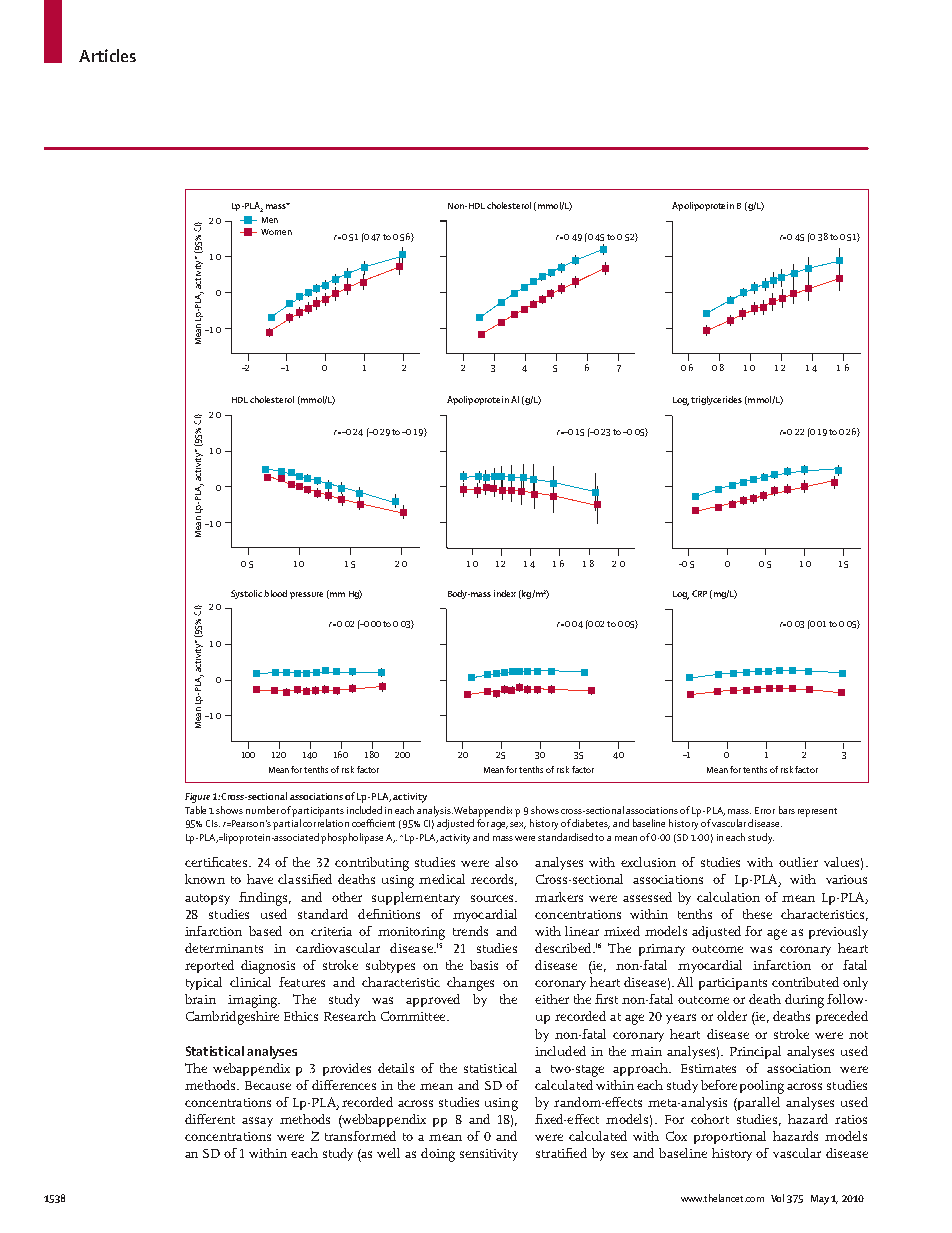  Describe the element at coordinates (246, 594) in the screenshot. I see `Systolic` at that location.
